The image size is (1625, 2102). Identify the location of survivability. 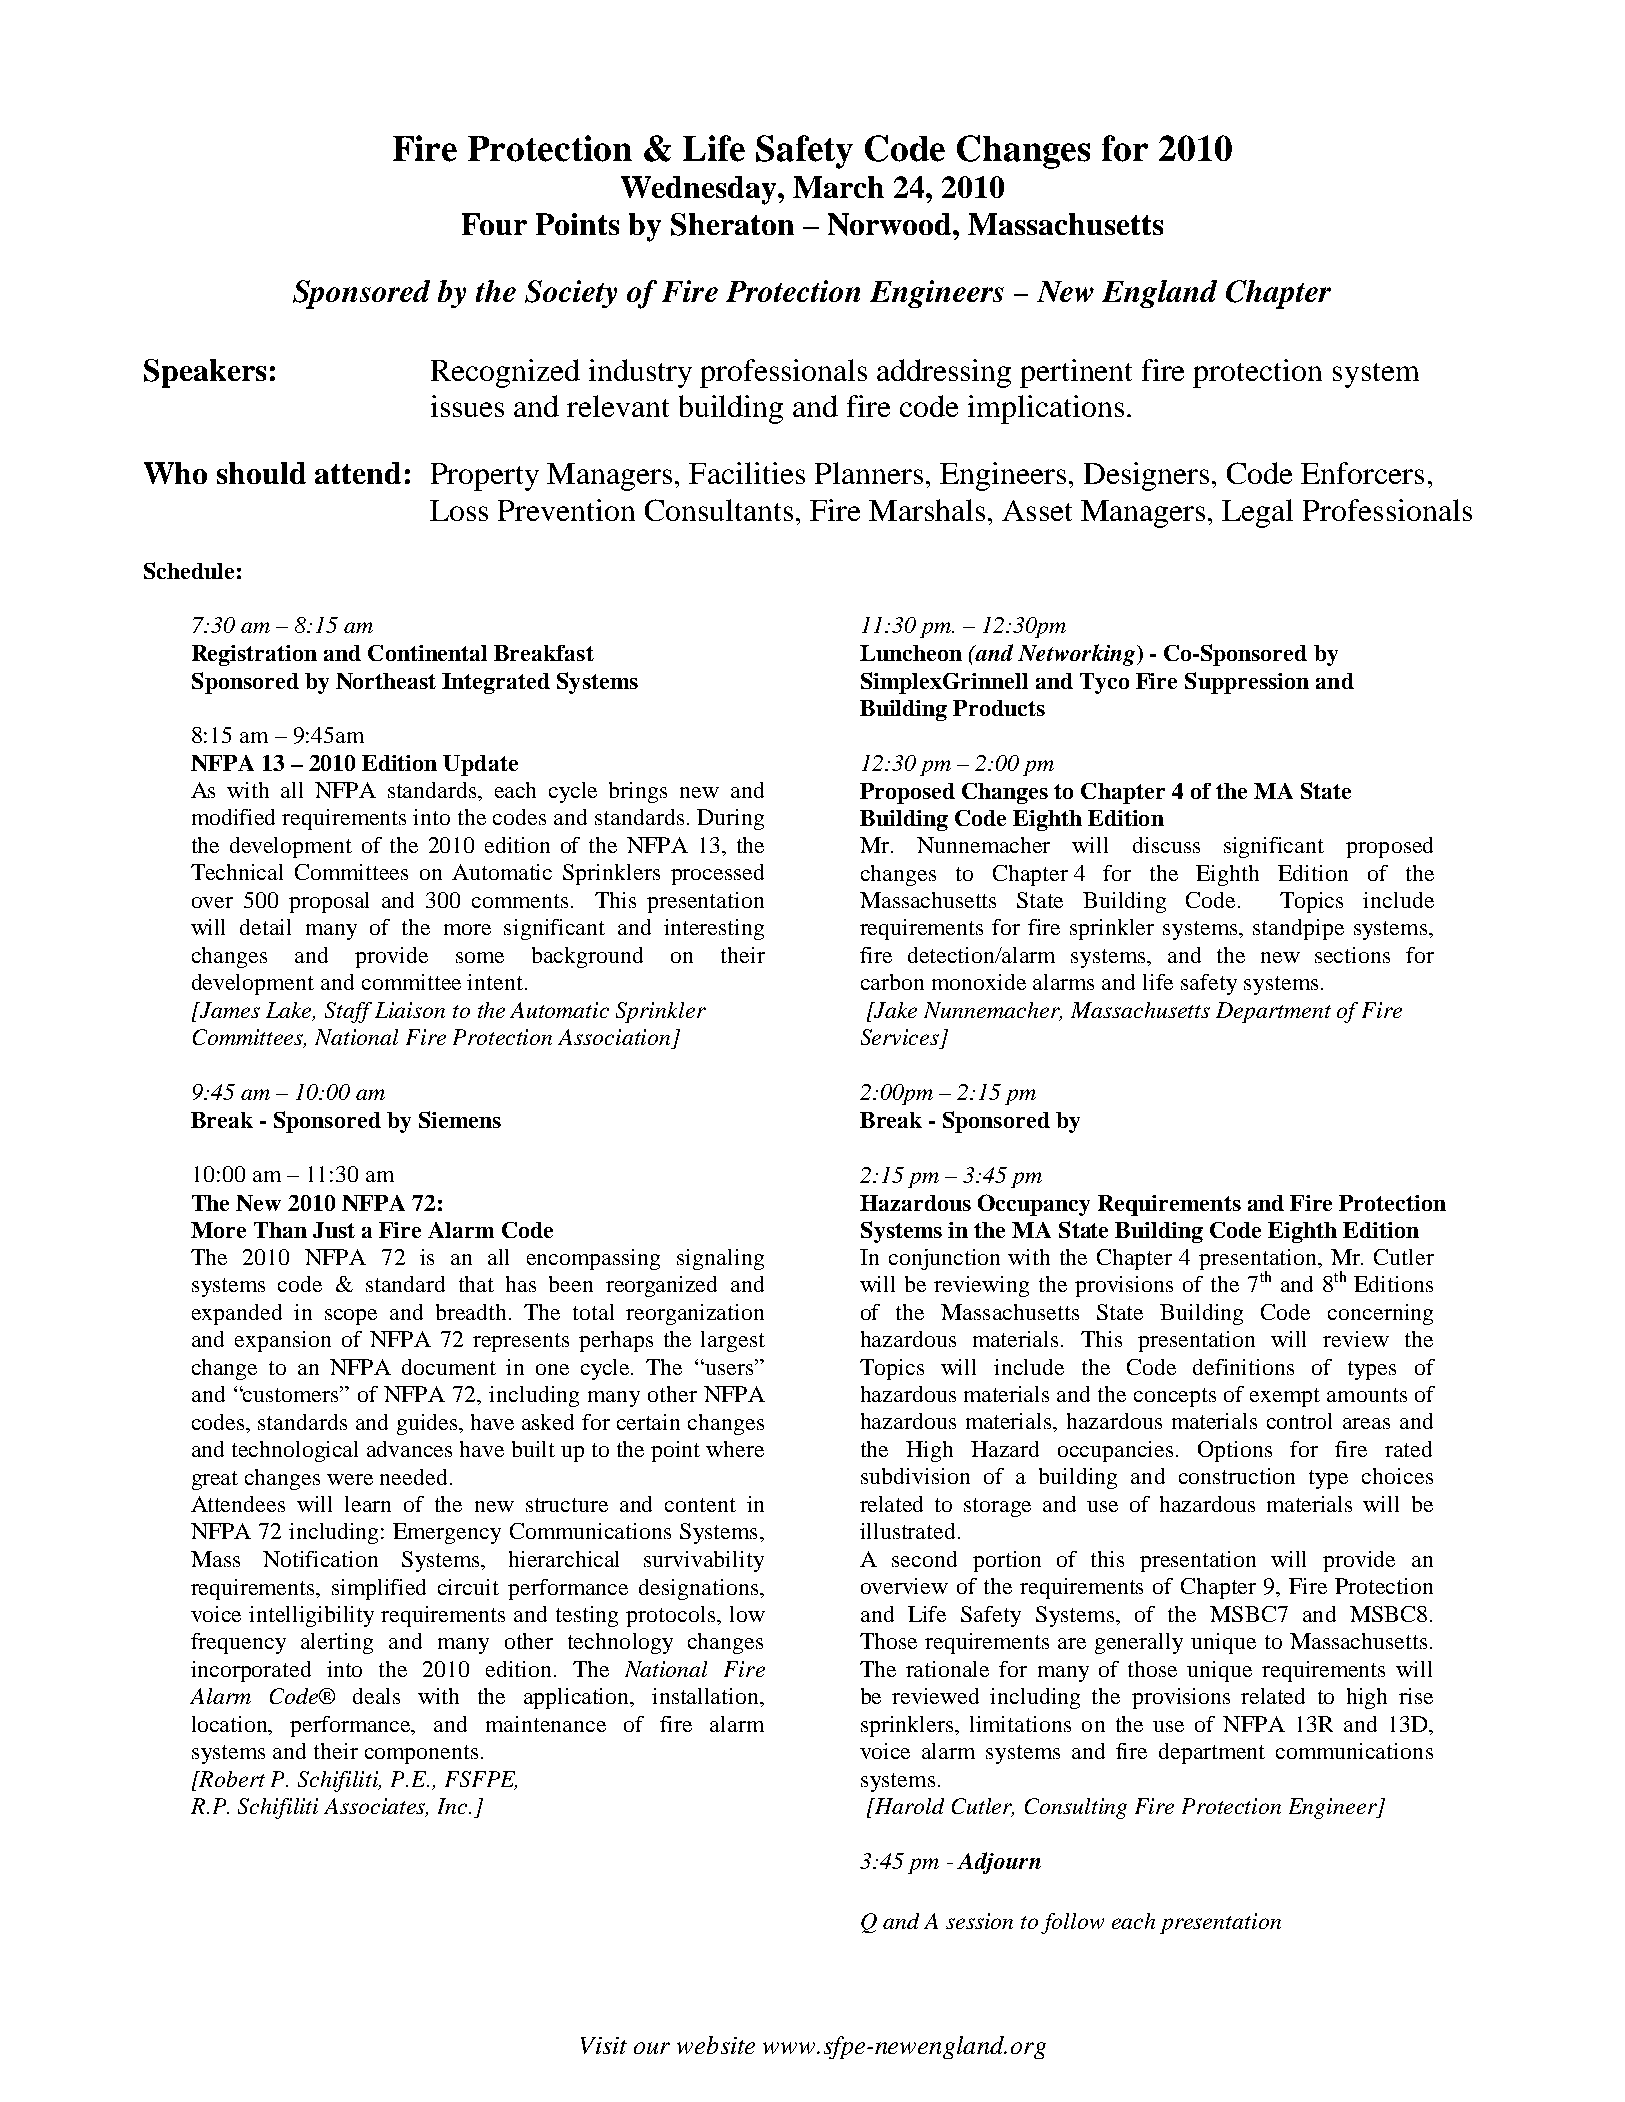
(704, 1561).
